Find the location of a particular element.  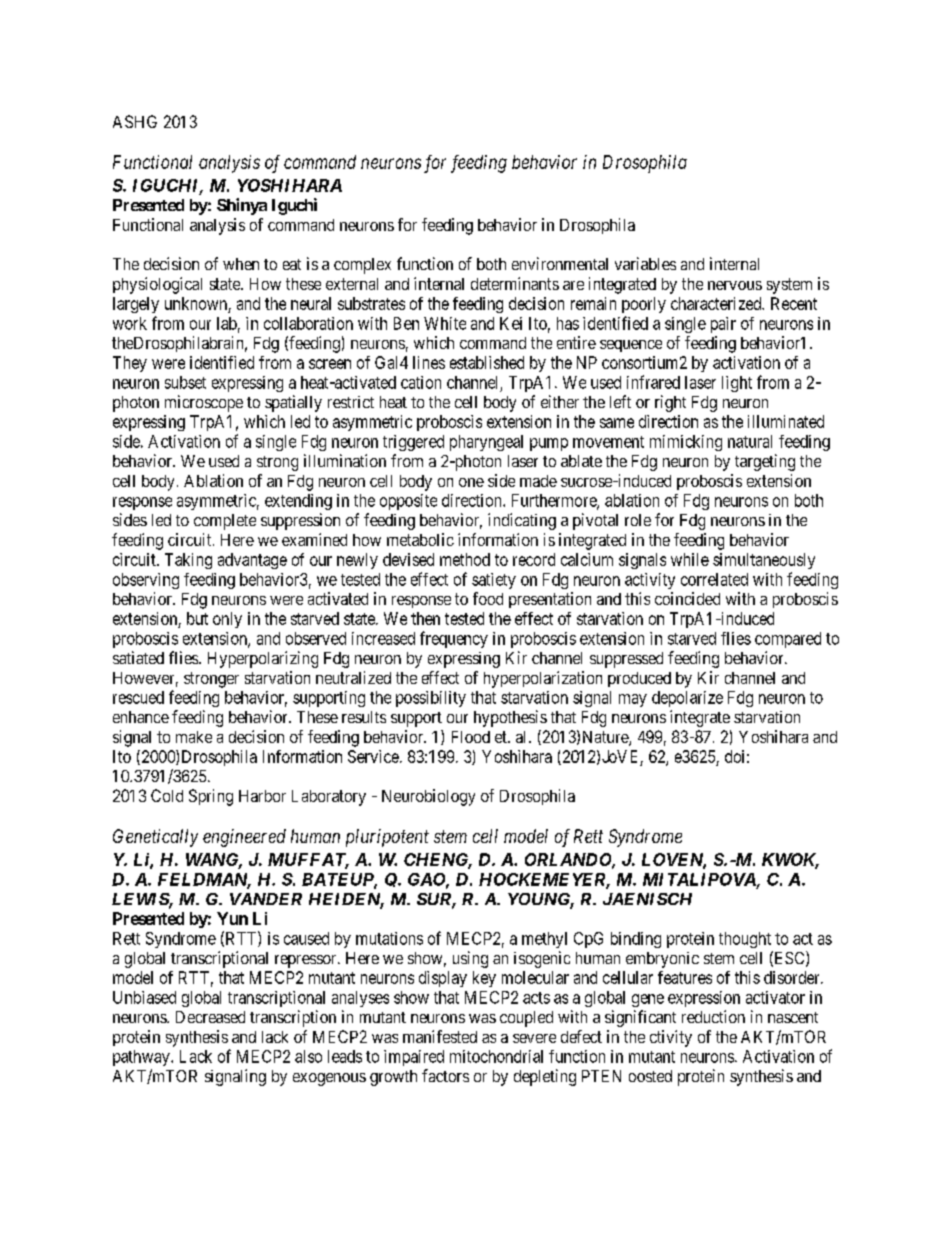

role is located at coordinates (638, 520).
